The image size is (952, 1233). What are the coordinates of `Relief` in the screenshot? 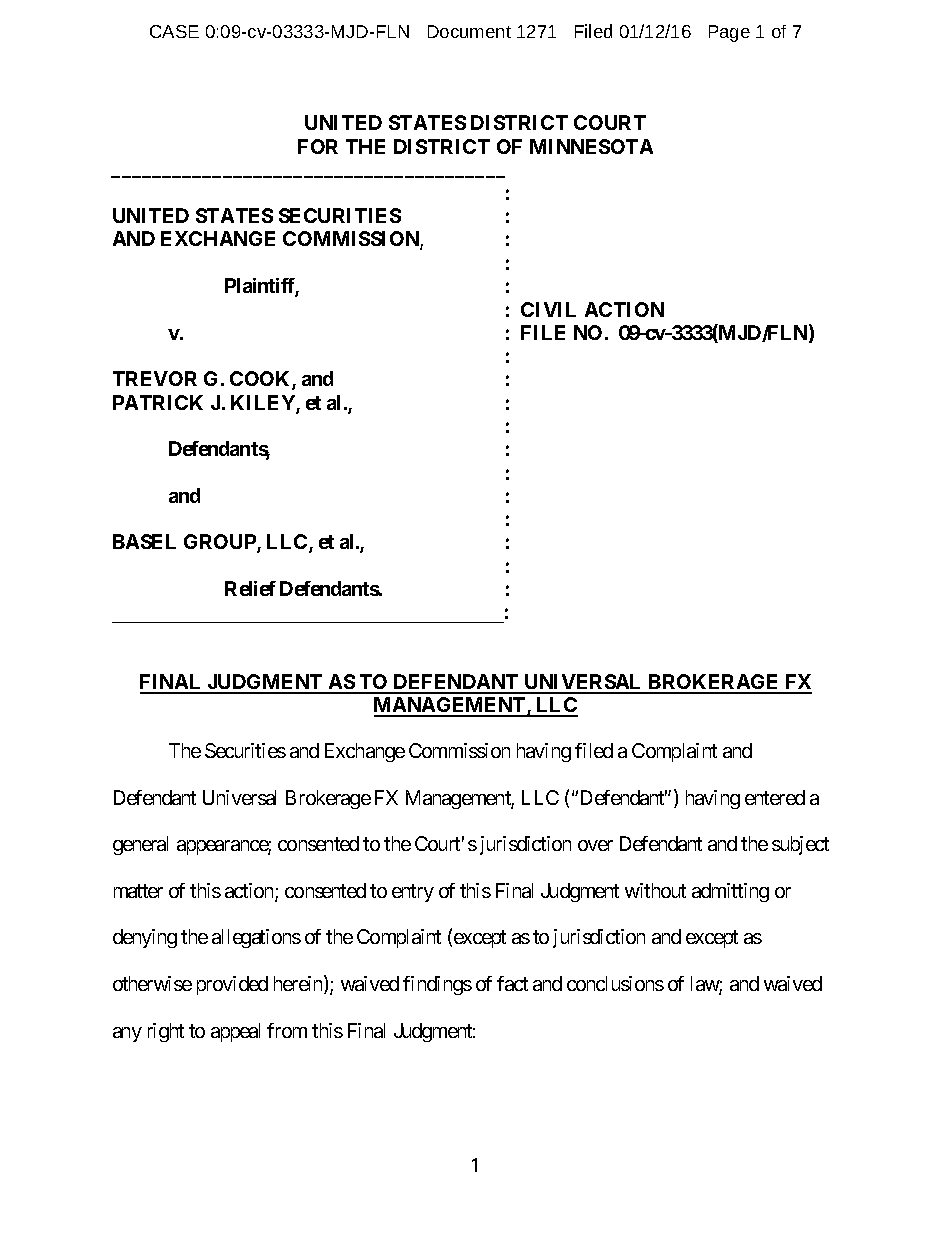 It's located at (250, 588).
